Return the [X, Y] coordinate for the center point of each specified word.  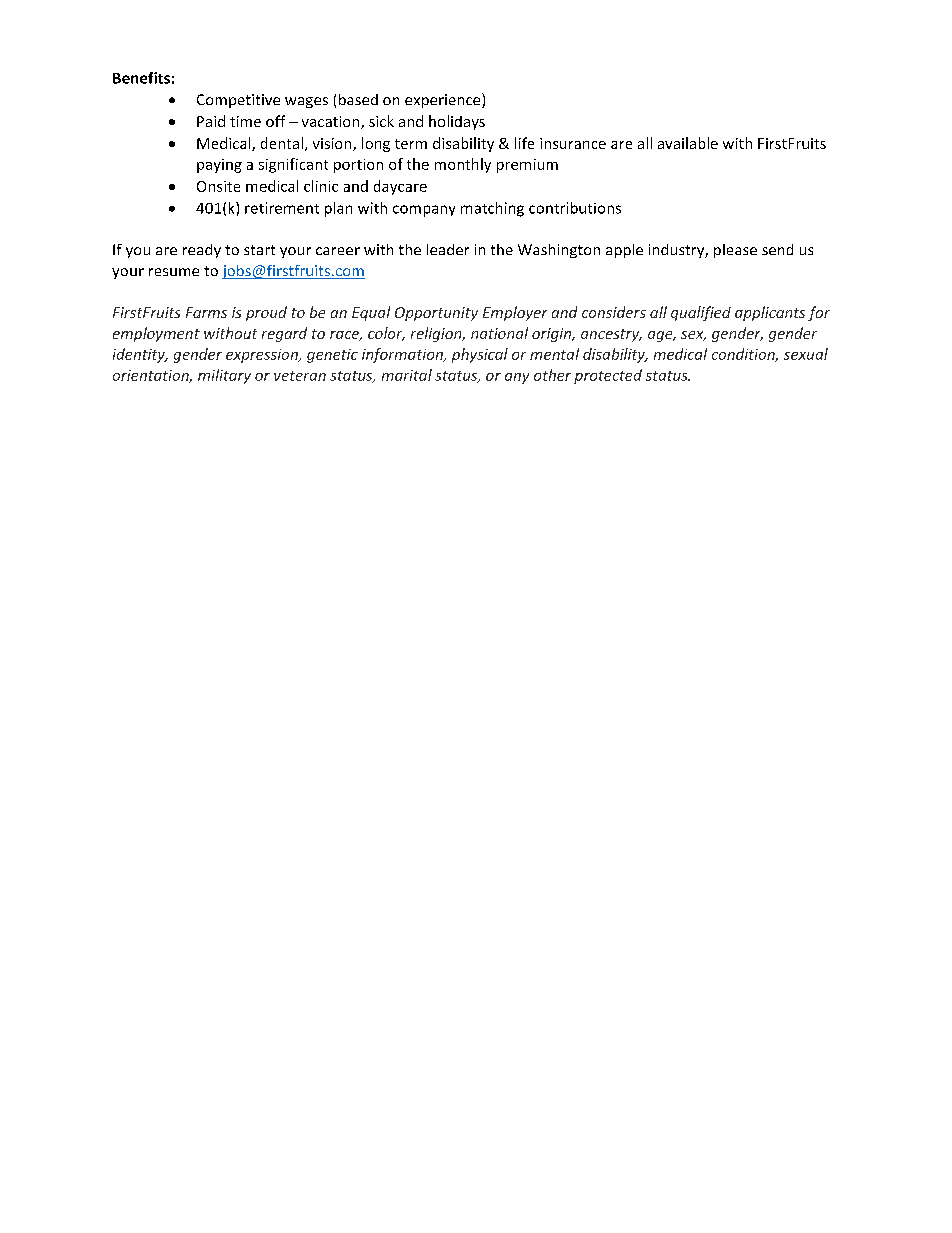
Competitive [238, 101]
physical [480, 355]
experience [444, 100]
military [224, 376]
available [688, 143]
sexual [806, 354]
